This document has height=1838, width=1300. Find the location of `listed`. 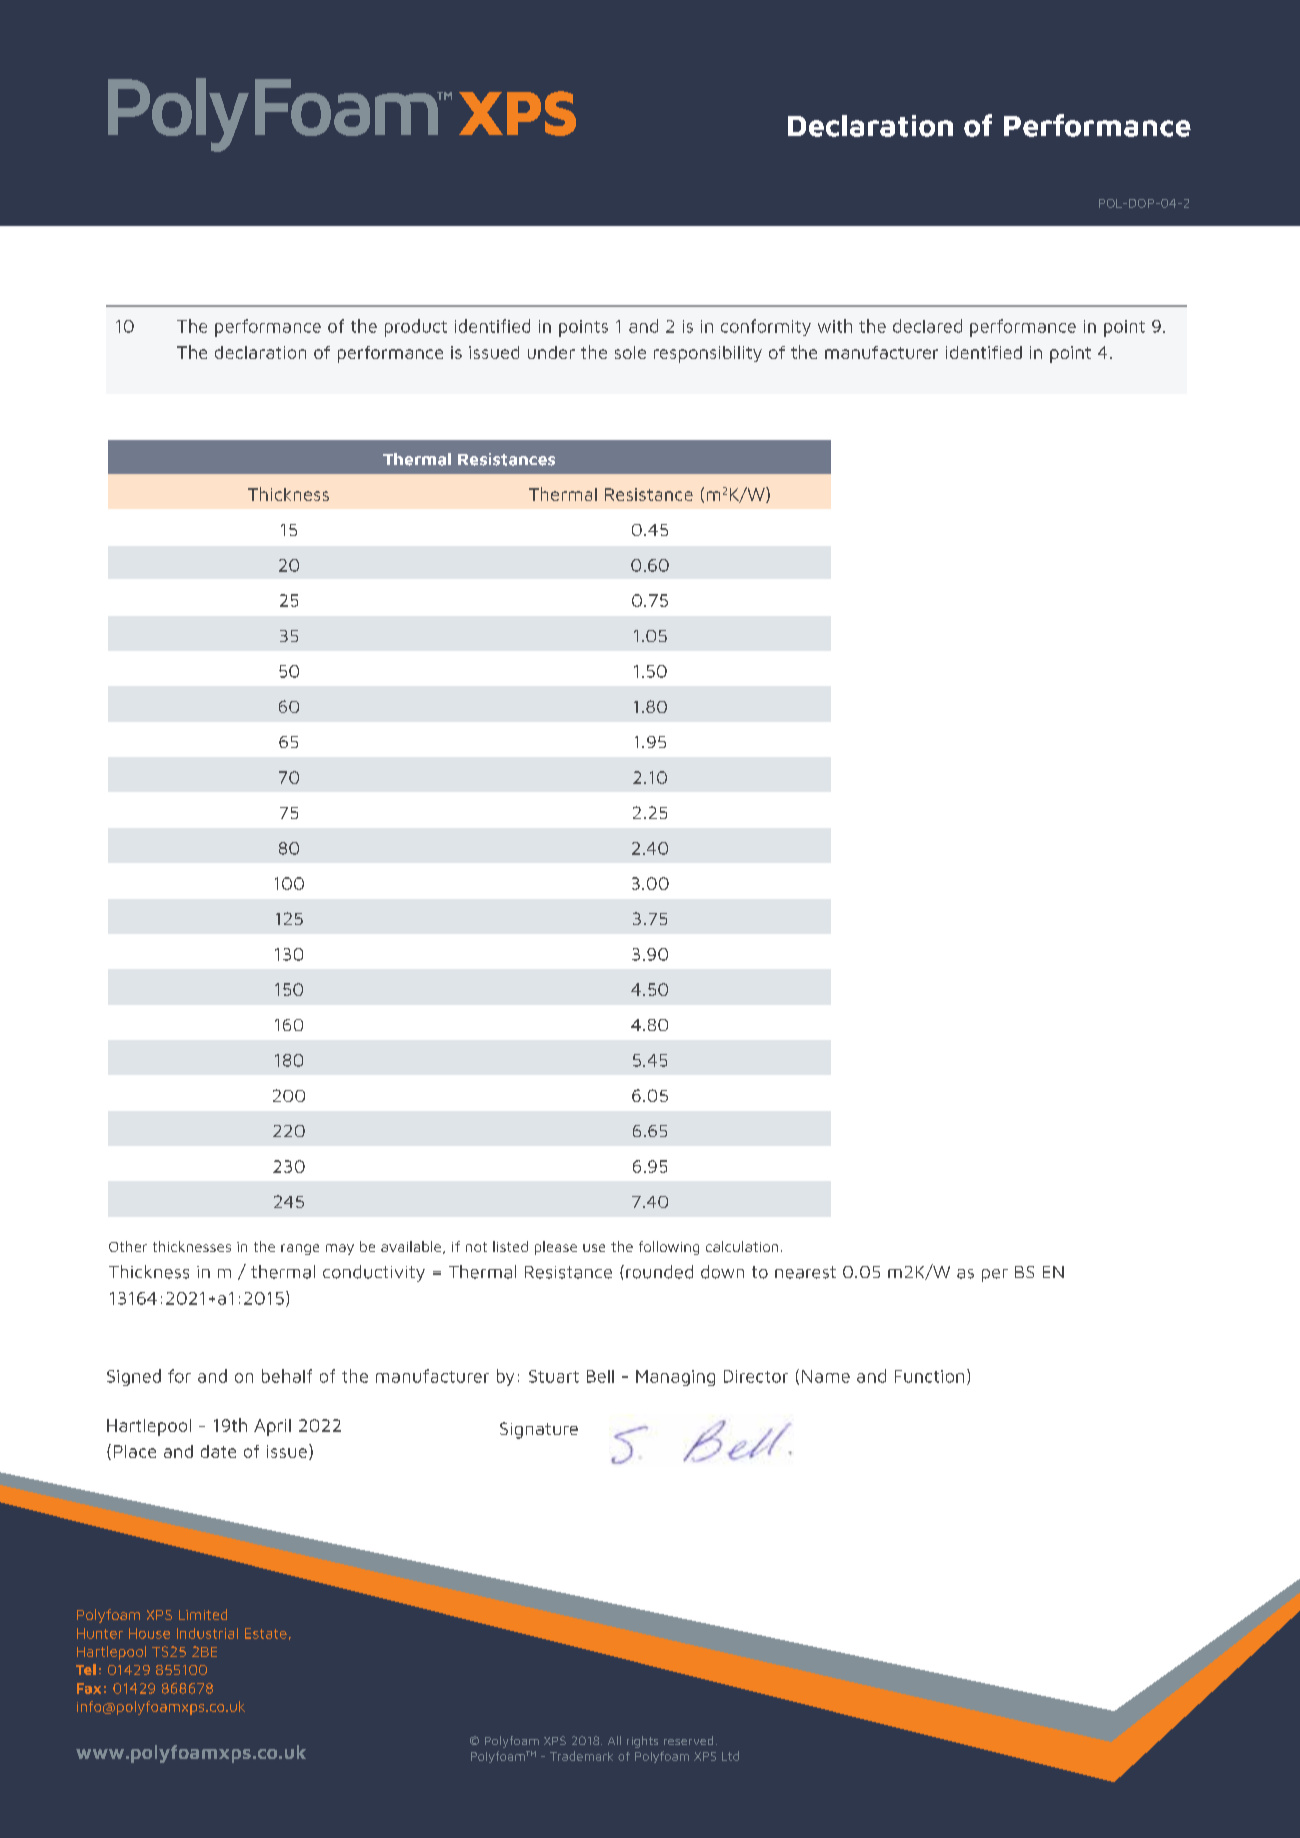

listed is located at coordinates (510, 1246).
